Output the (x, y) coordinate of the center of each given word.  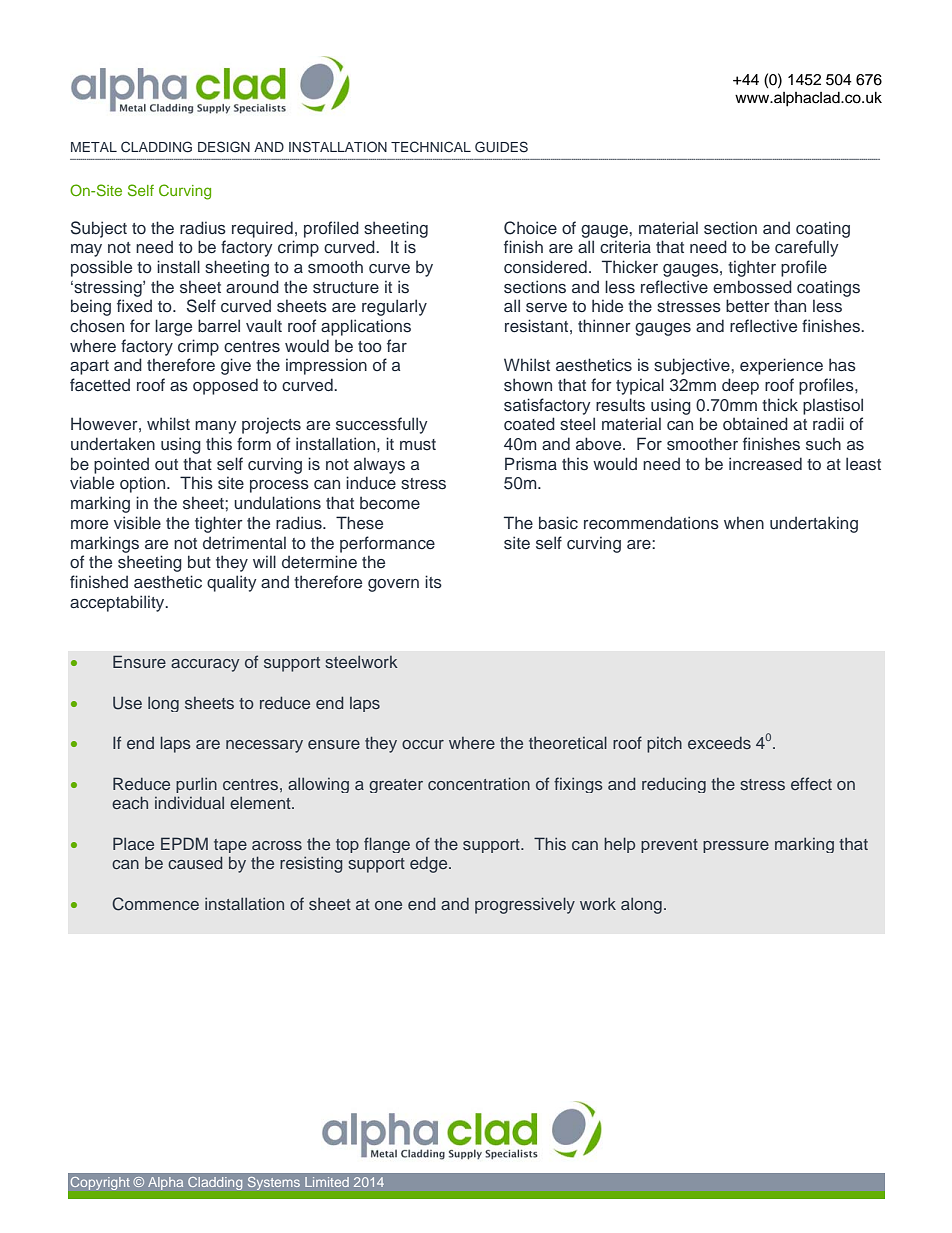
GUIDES (501, 147)
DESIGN (224, 147)
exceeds (719, 743)
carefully (807, 248)
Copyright (100, 1183)
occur (423, 744)
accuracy (205, 665)
